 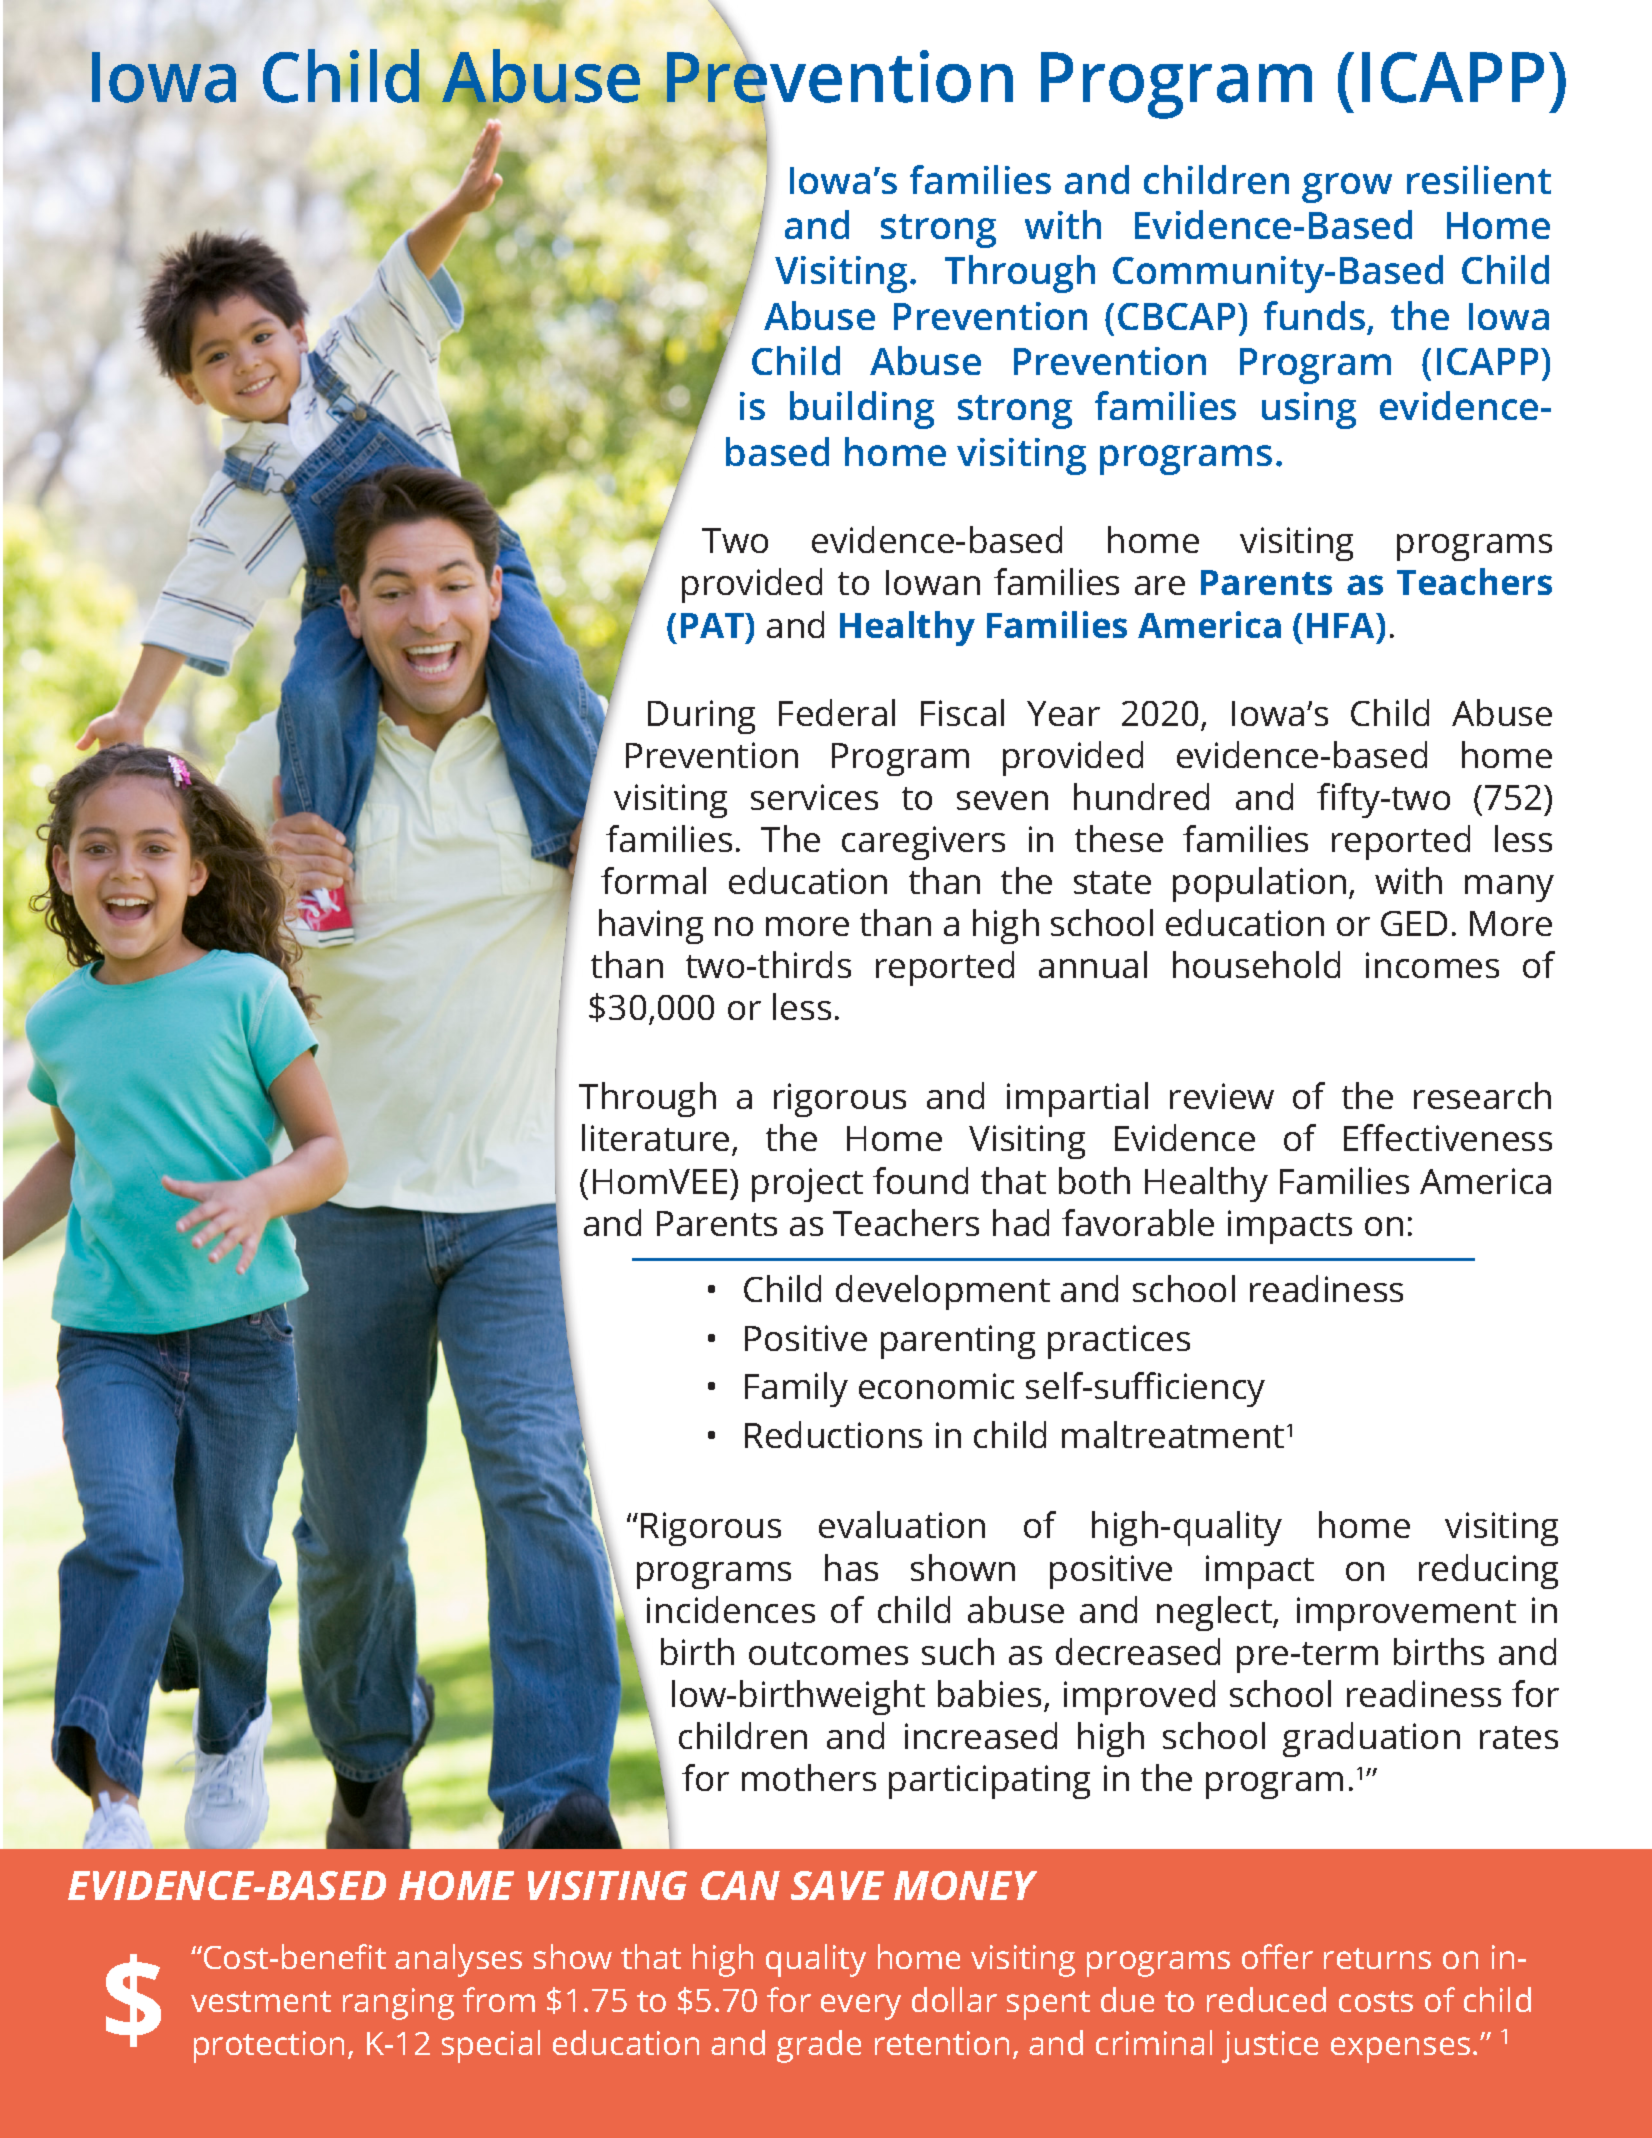 What do you see at coordinates (1314, 315) in the screenshot?
I see `funds` at bounding box center [1314, 315].
